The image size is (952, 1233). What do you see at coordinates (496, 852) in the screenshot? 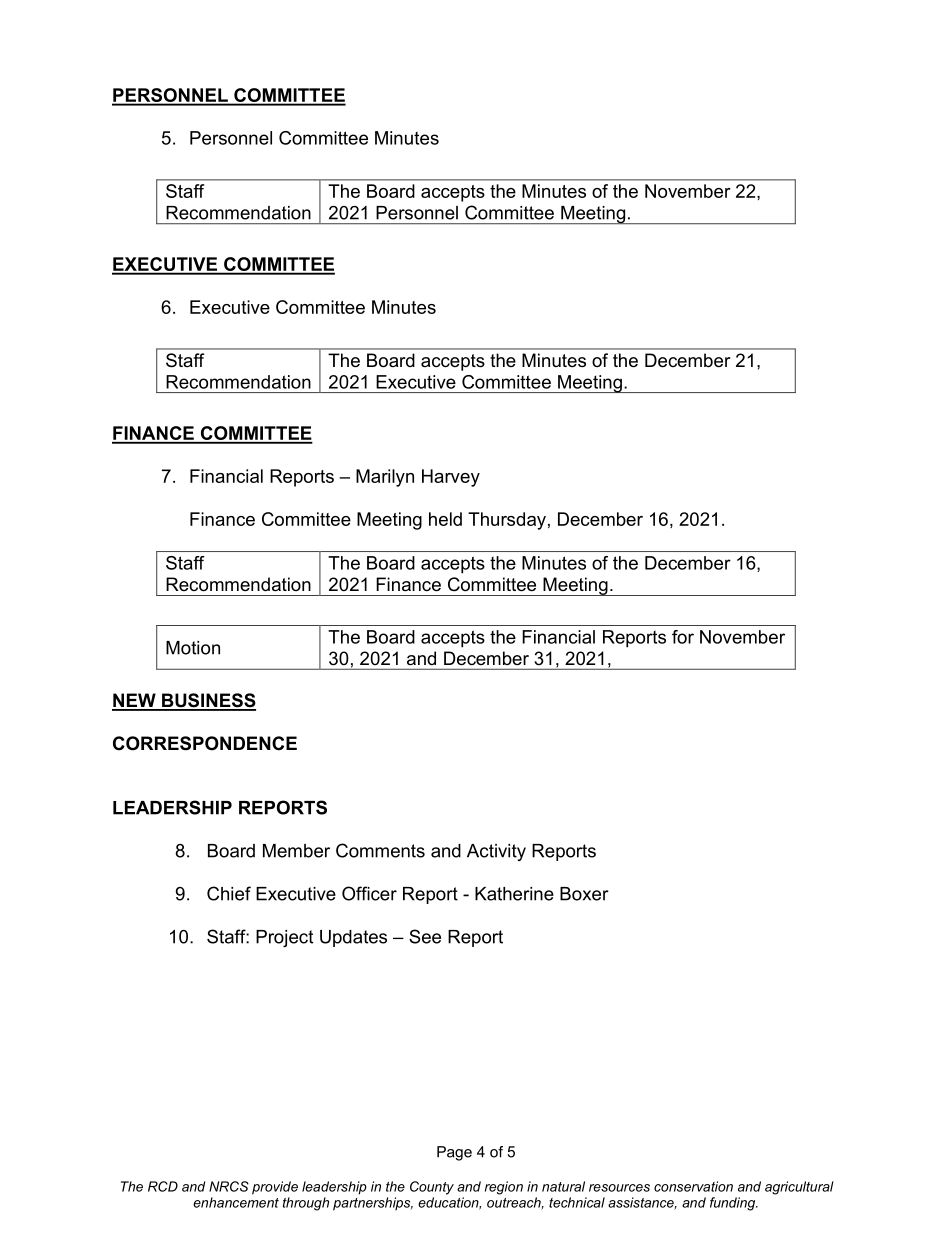
I see `Activity` at bounding box center [496, 852].
